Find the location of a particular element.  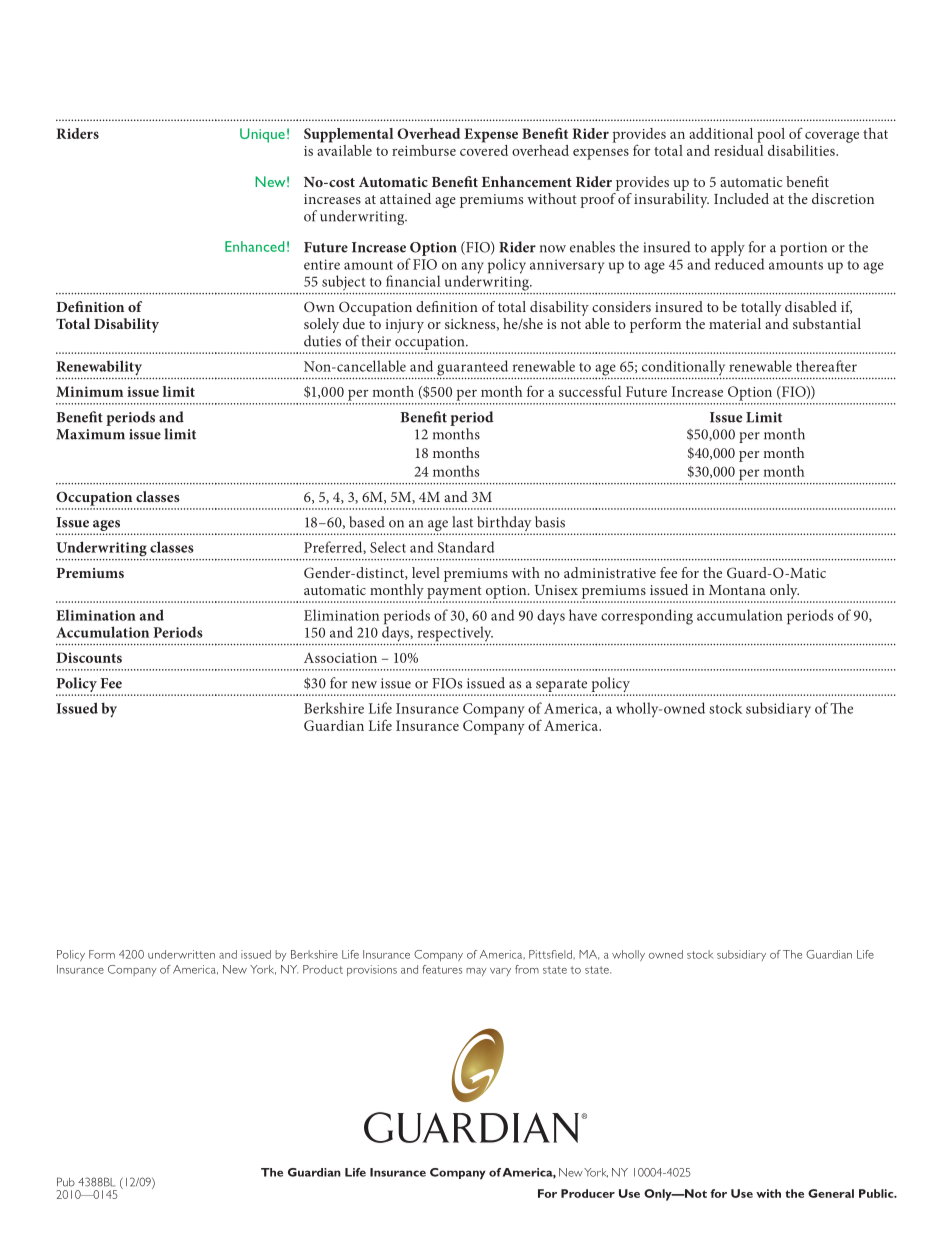

underwritten is located at coordinates (181, 954).
